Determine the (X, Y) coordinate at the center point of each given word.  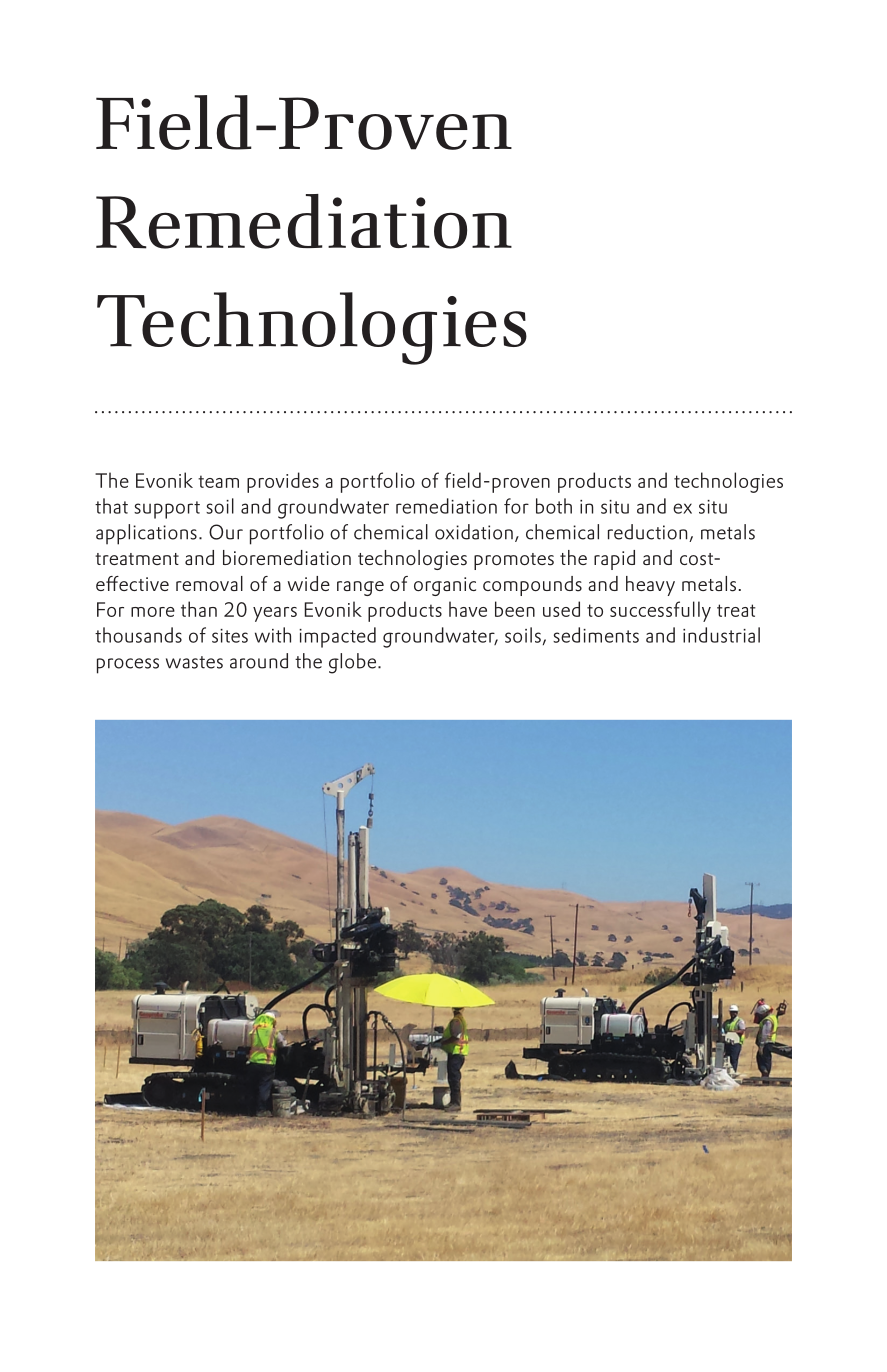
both (554, 506)
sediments (596, 635)
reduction (649, 533)
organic (445, 586)
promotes (514, 561)
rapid (614, 560)
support (167, 510)
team (218, 481)
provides (283, 482)
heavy (650, 586)
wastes (194, 662)
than (199, 609)
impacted (337, 637)
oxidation (474, 532)
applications (146, 534)
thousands (138, 635)
